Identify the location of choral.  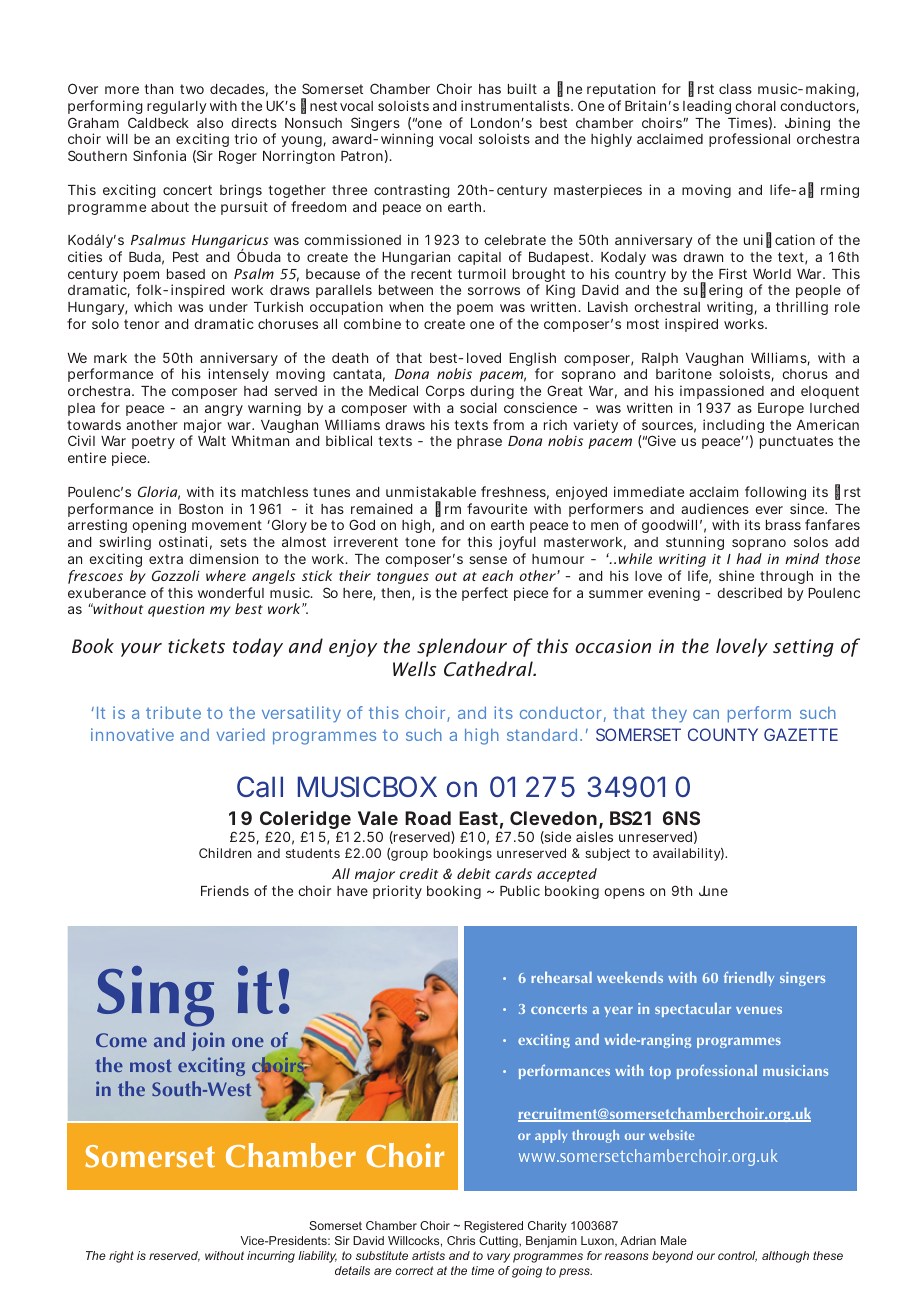
(755, 106).
